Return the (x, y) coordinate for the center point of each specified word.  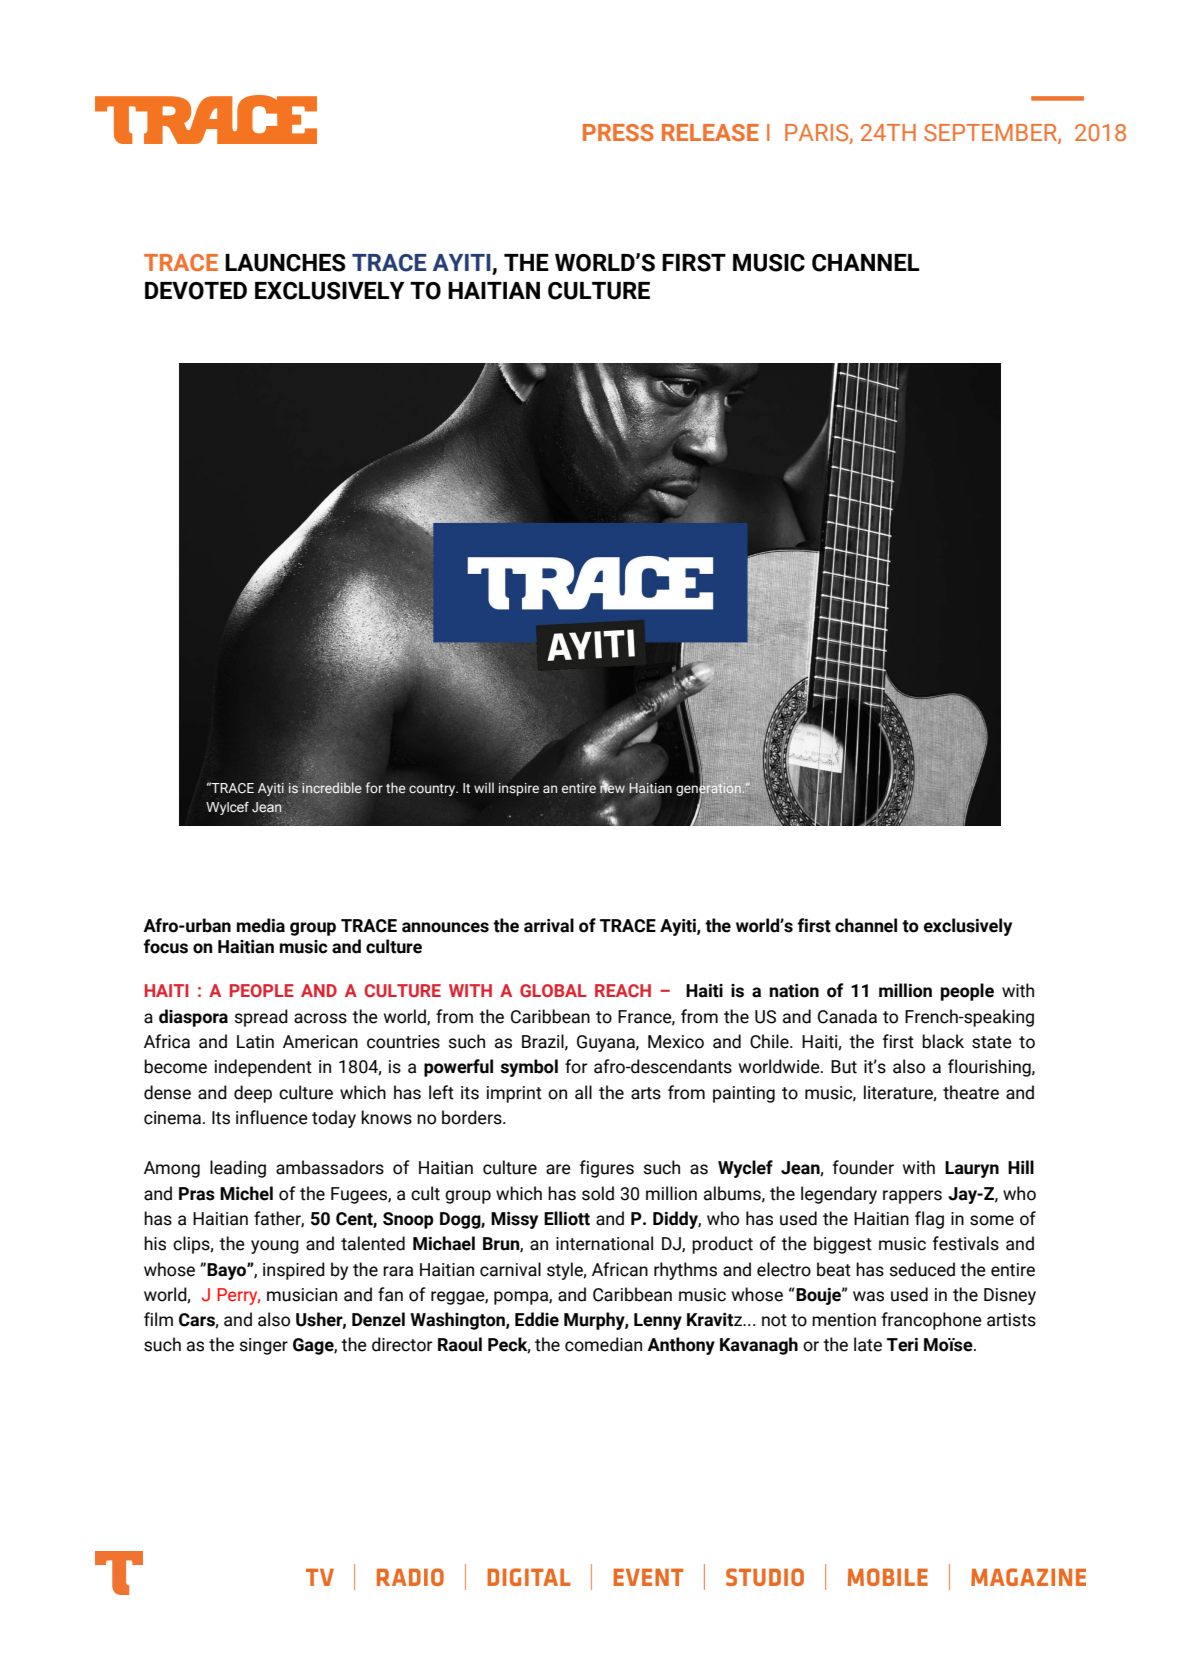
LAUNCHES (285, 263)
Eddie (537, 1319)
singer (264, 1346)
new (612, 788)
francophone (931, 1321)
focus (165, 946)
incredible (331, 787)
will (484, 787)
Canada (847, 1016)
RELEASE (710, 132)
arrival (549, 925)
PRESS (618, 132)
